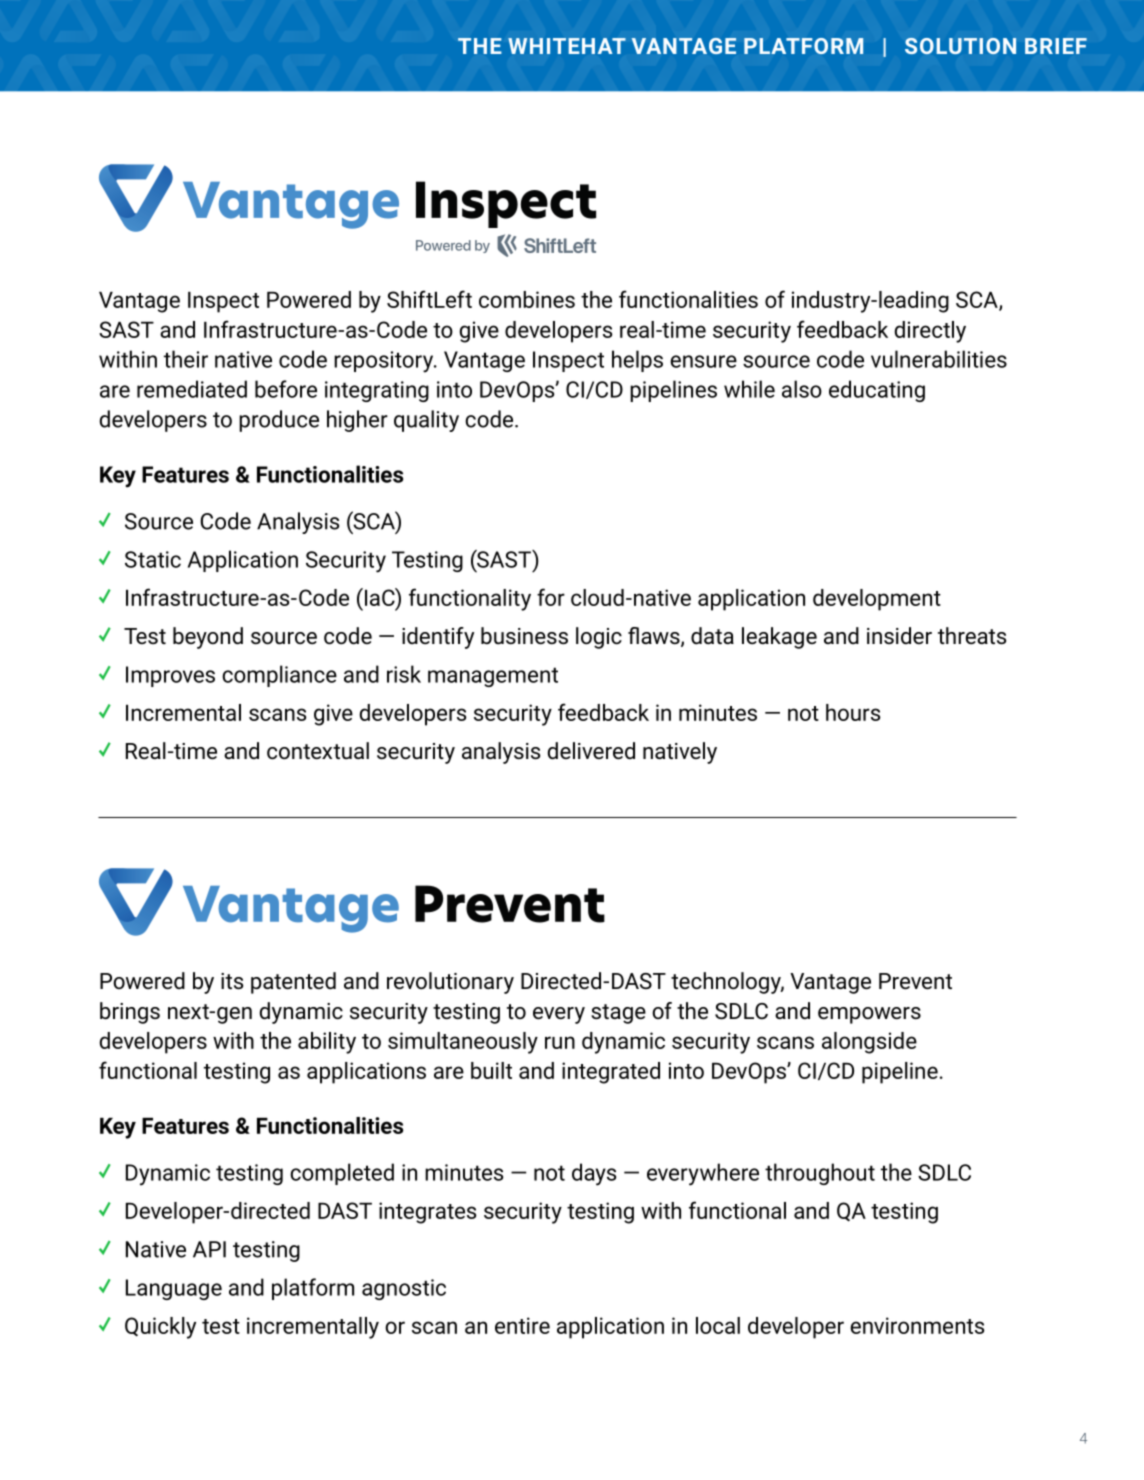  Describe the element at coordinates (960, 46) in the screenshot. I see `SOLUTION` at that location.
